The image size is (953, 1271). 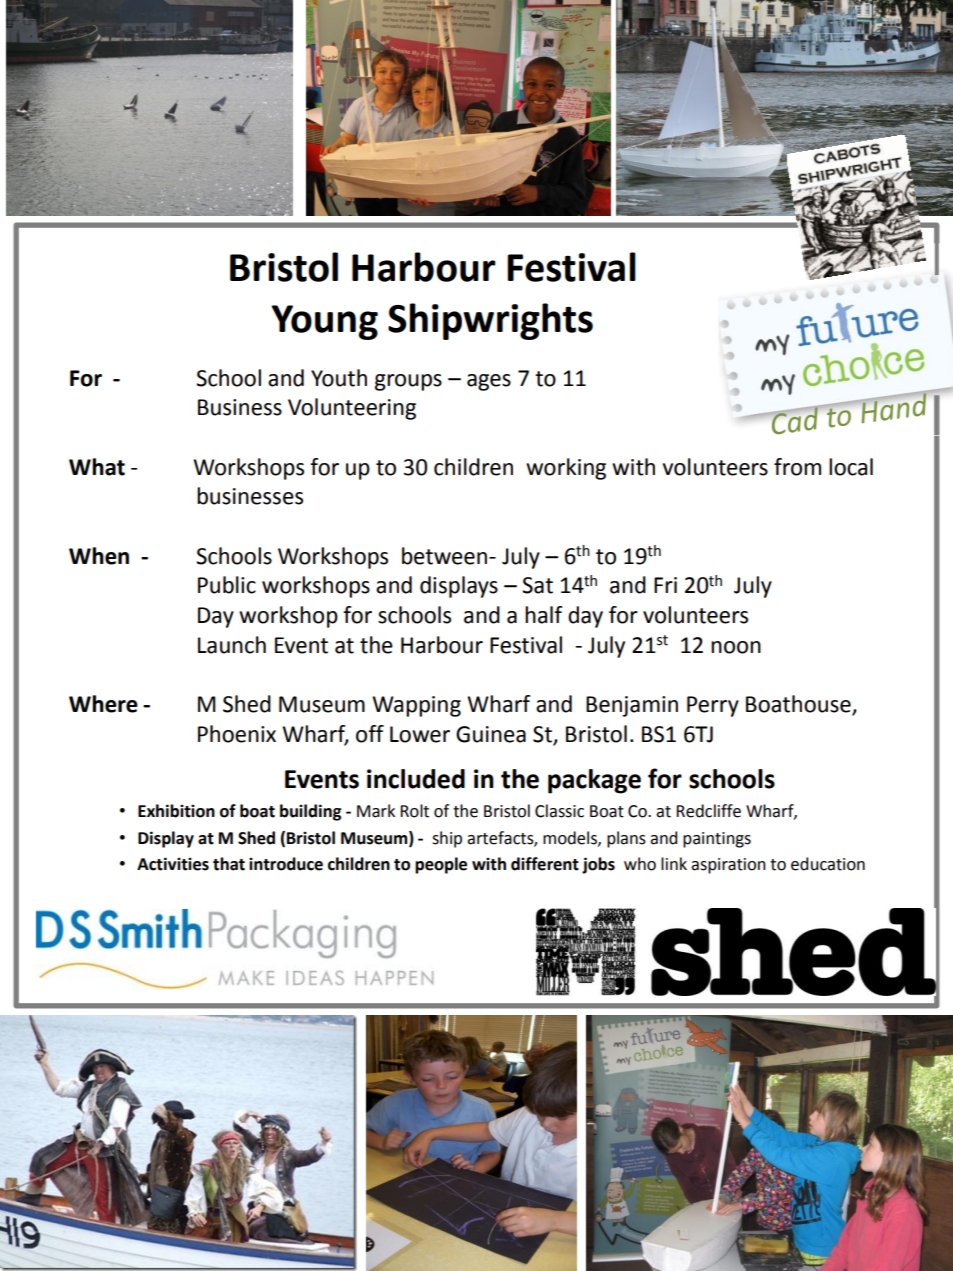 What do you see at coordinates (665, 585) in the screenshot?
I see `Fri` at bounding box center [665, 585].
